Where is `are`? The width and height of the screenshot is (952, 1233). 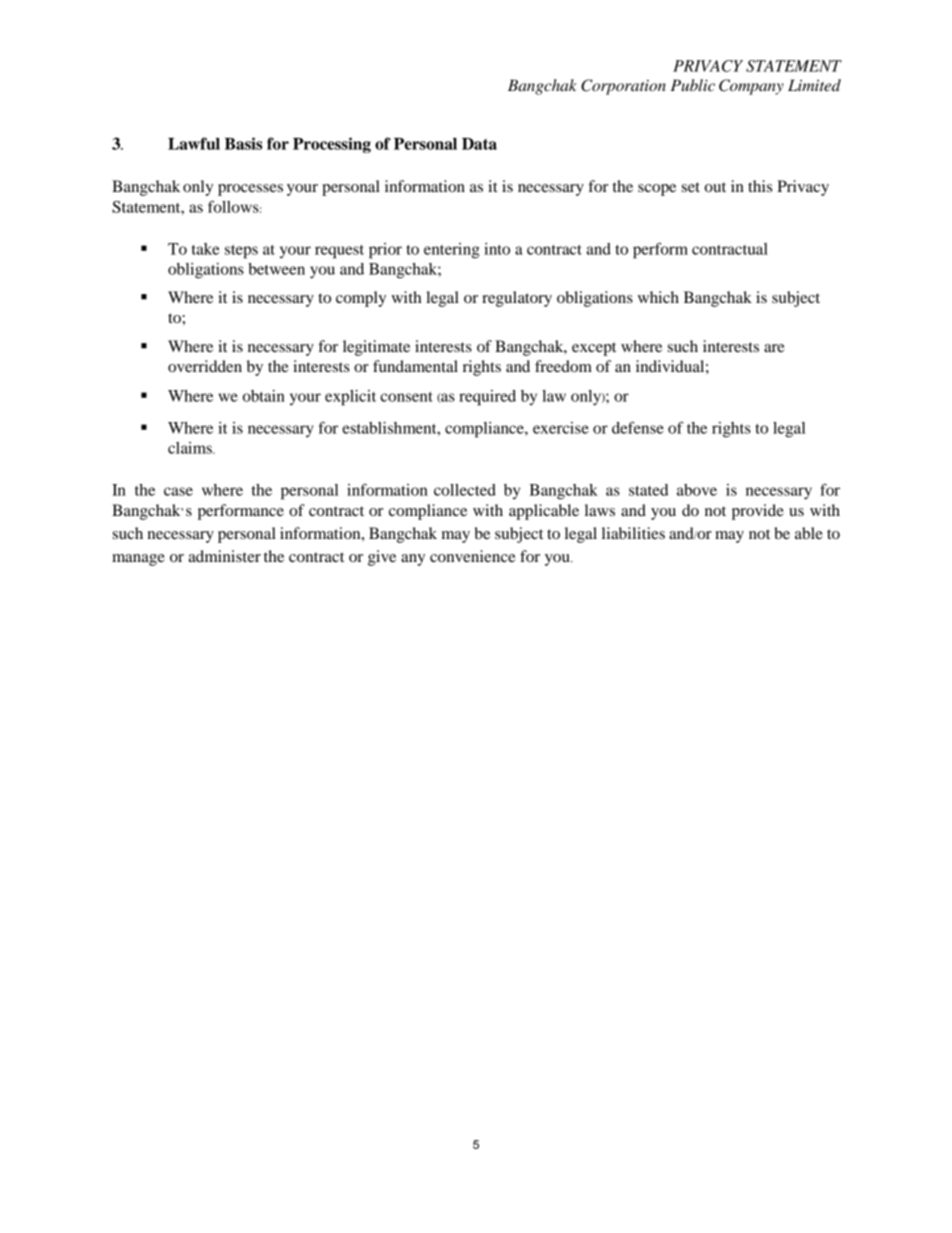
are is located at coordinates (774, 348).
